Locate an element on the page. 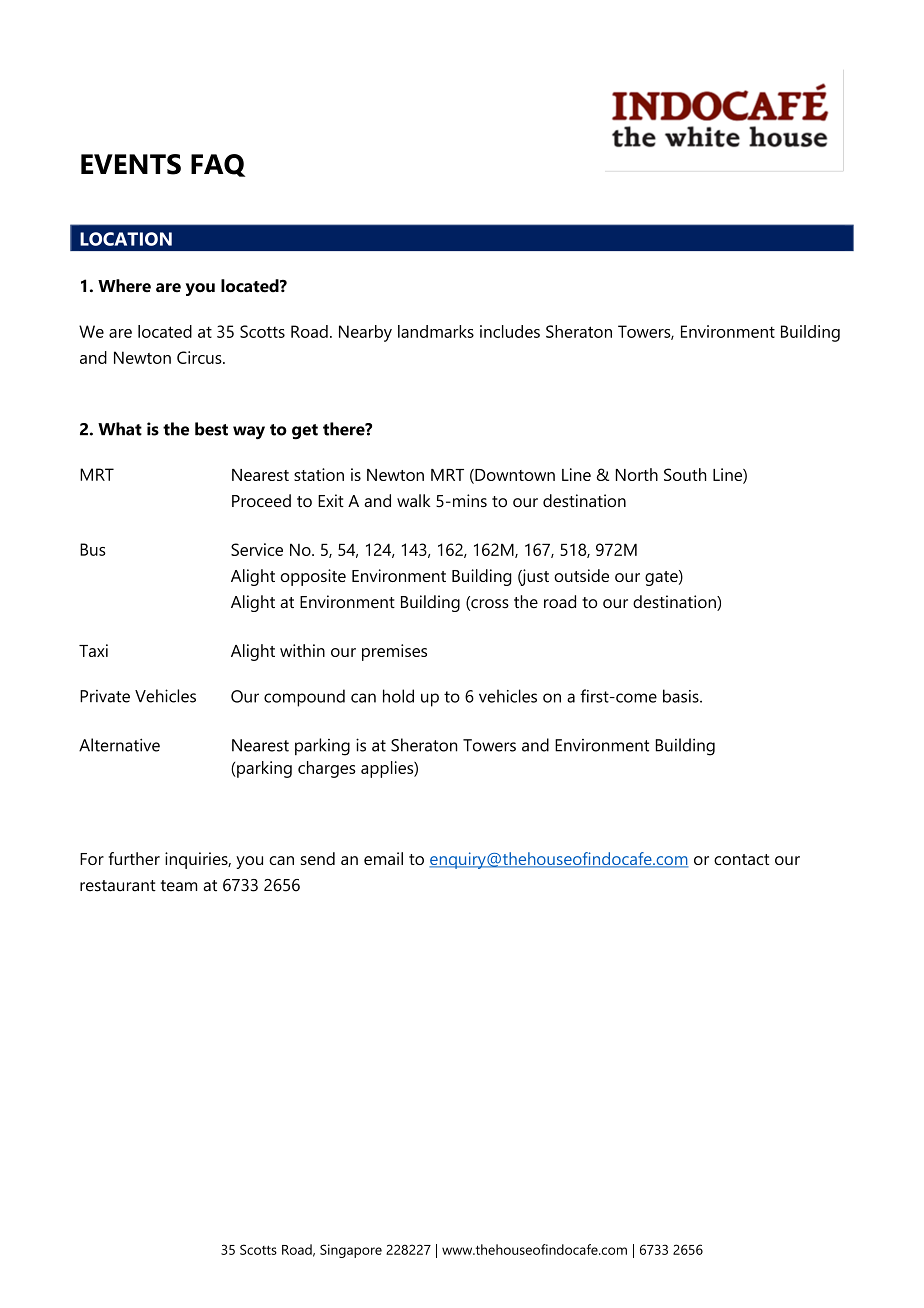  landmarks is located at coordinates (436, 331).
